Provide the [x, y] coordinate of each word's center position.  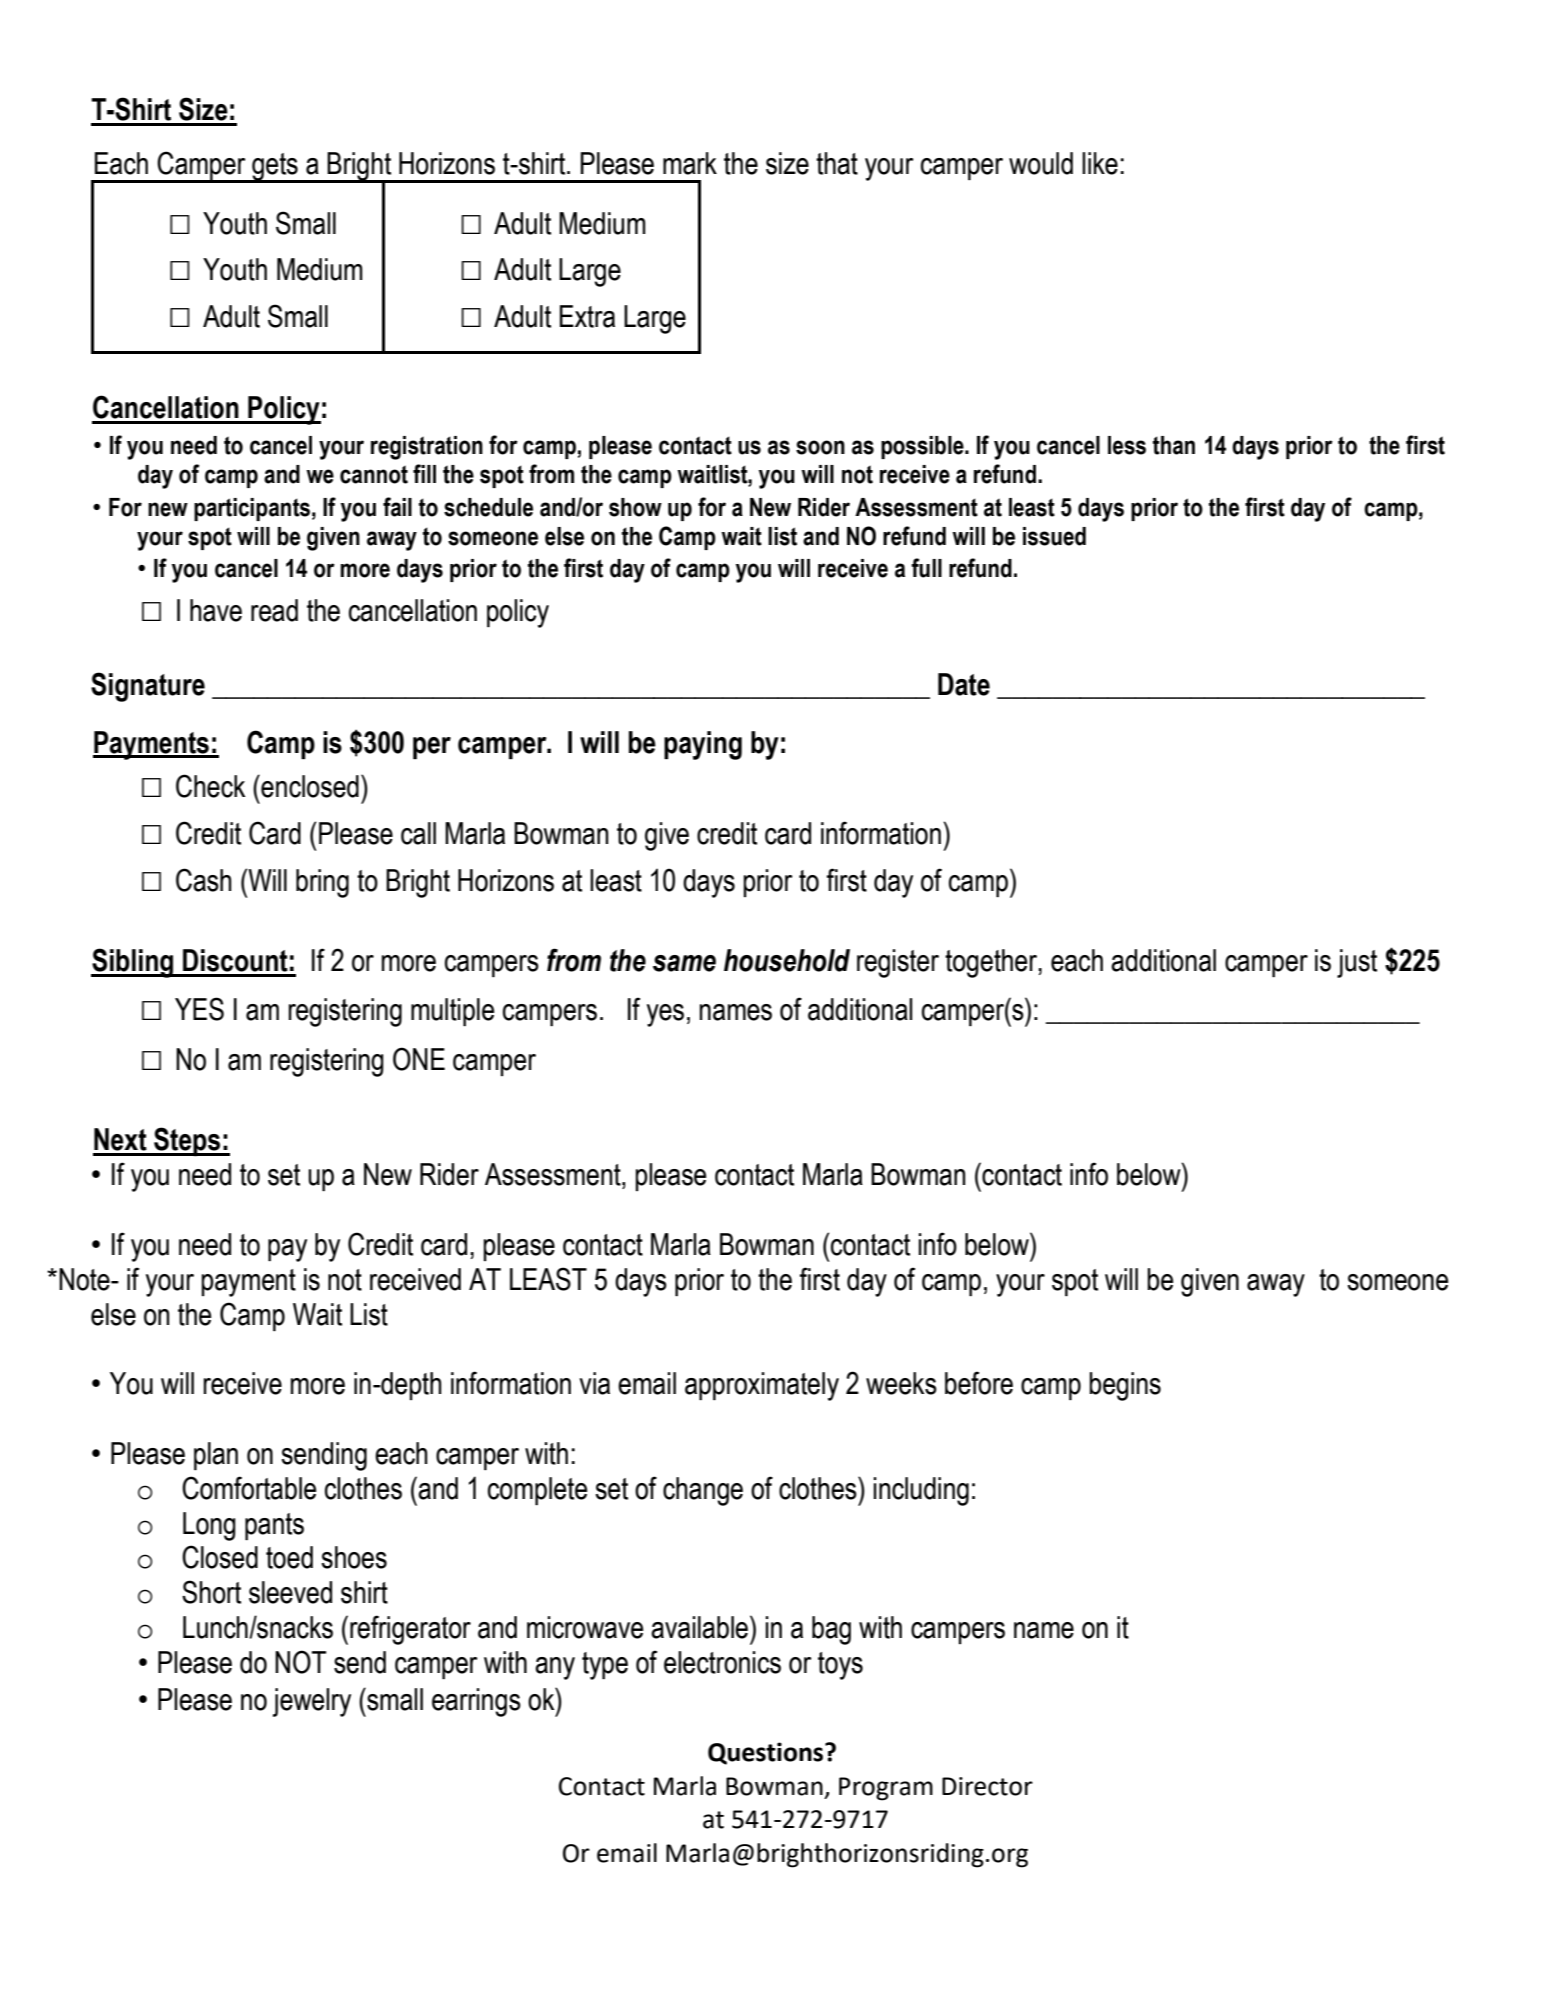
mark [690, 163]
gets [275, 168]
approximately [762, 1386]
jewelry [312, 1702]
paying [703, 745]
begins [1125, 1386]
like [1100, 163]
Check [211, 786]
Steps [187, 1141]
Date [964, 684]
